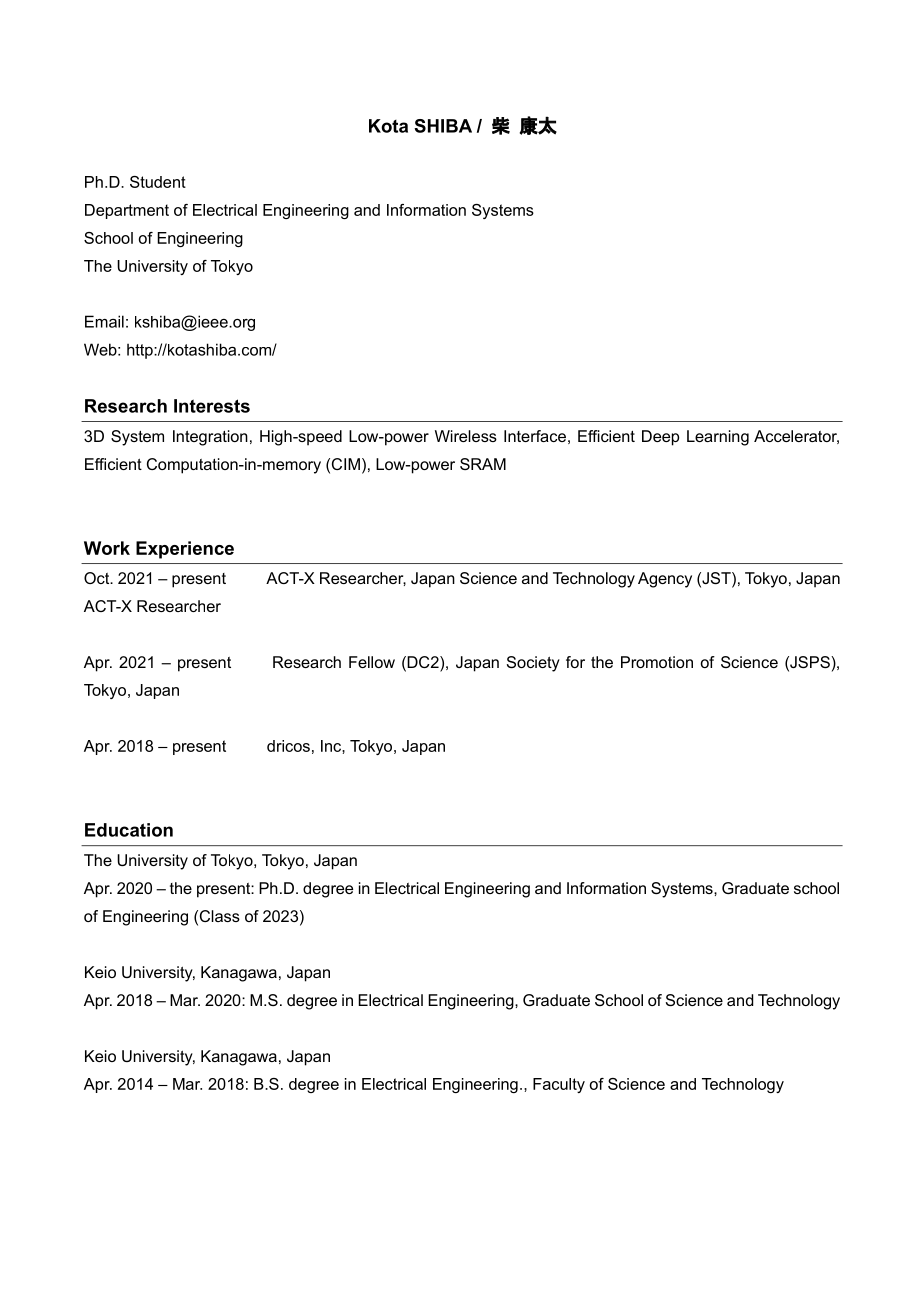  Describe the element at coordinates (657, 662) in the image. I see `Promotion` at that location.
